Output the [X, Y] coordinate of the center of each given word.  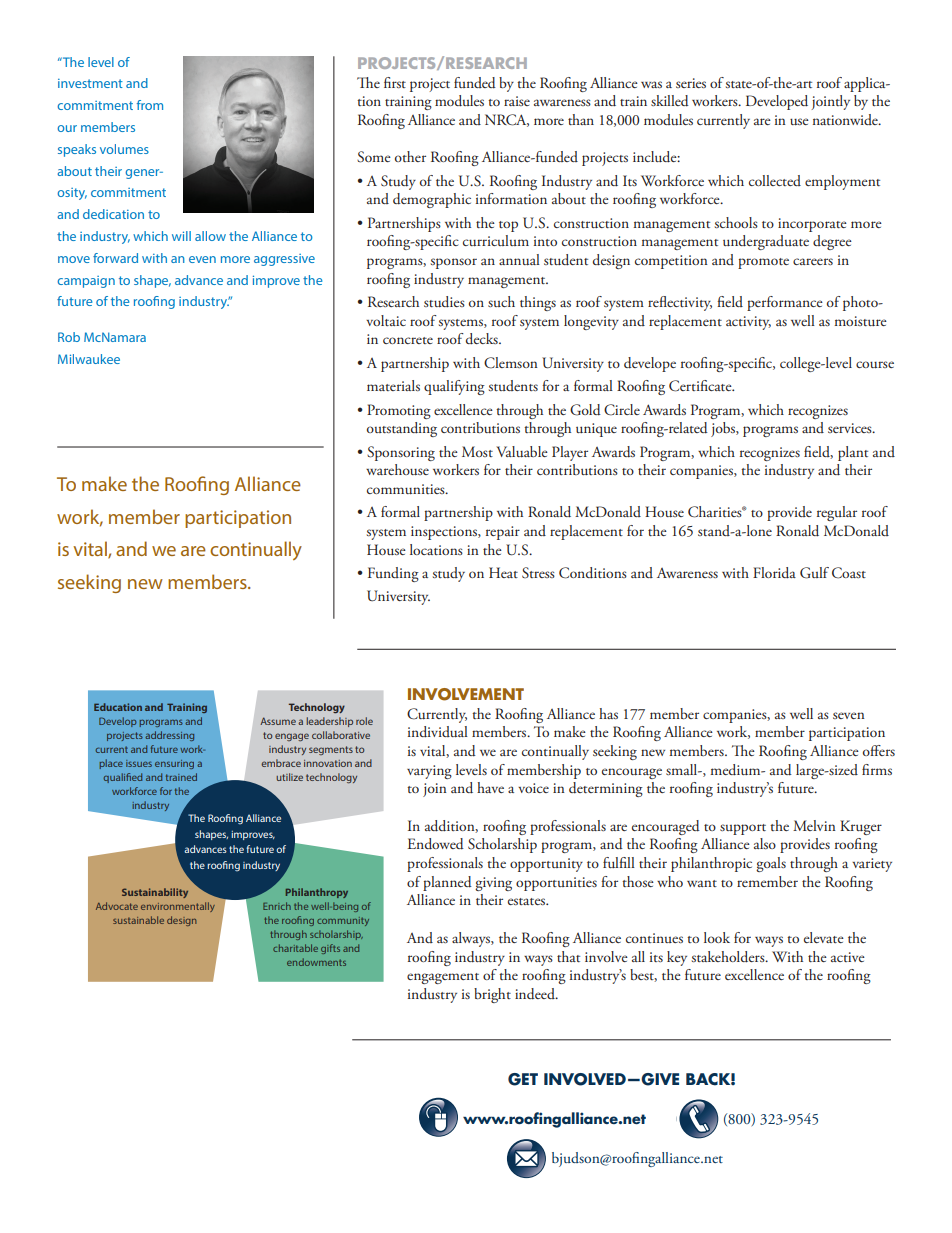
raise [517, 101]
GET [523, 1079]
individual [438, 732]
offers [879, 750]
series [691, 83]
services [851, 428]
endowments [316, 962]
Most [477, 451]
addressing [169, 736]
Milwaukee [89, 359]
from [150, 105]
